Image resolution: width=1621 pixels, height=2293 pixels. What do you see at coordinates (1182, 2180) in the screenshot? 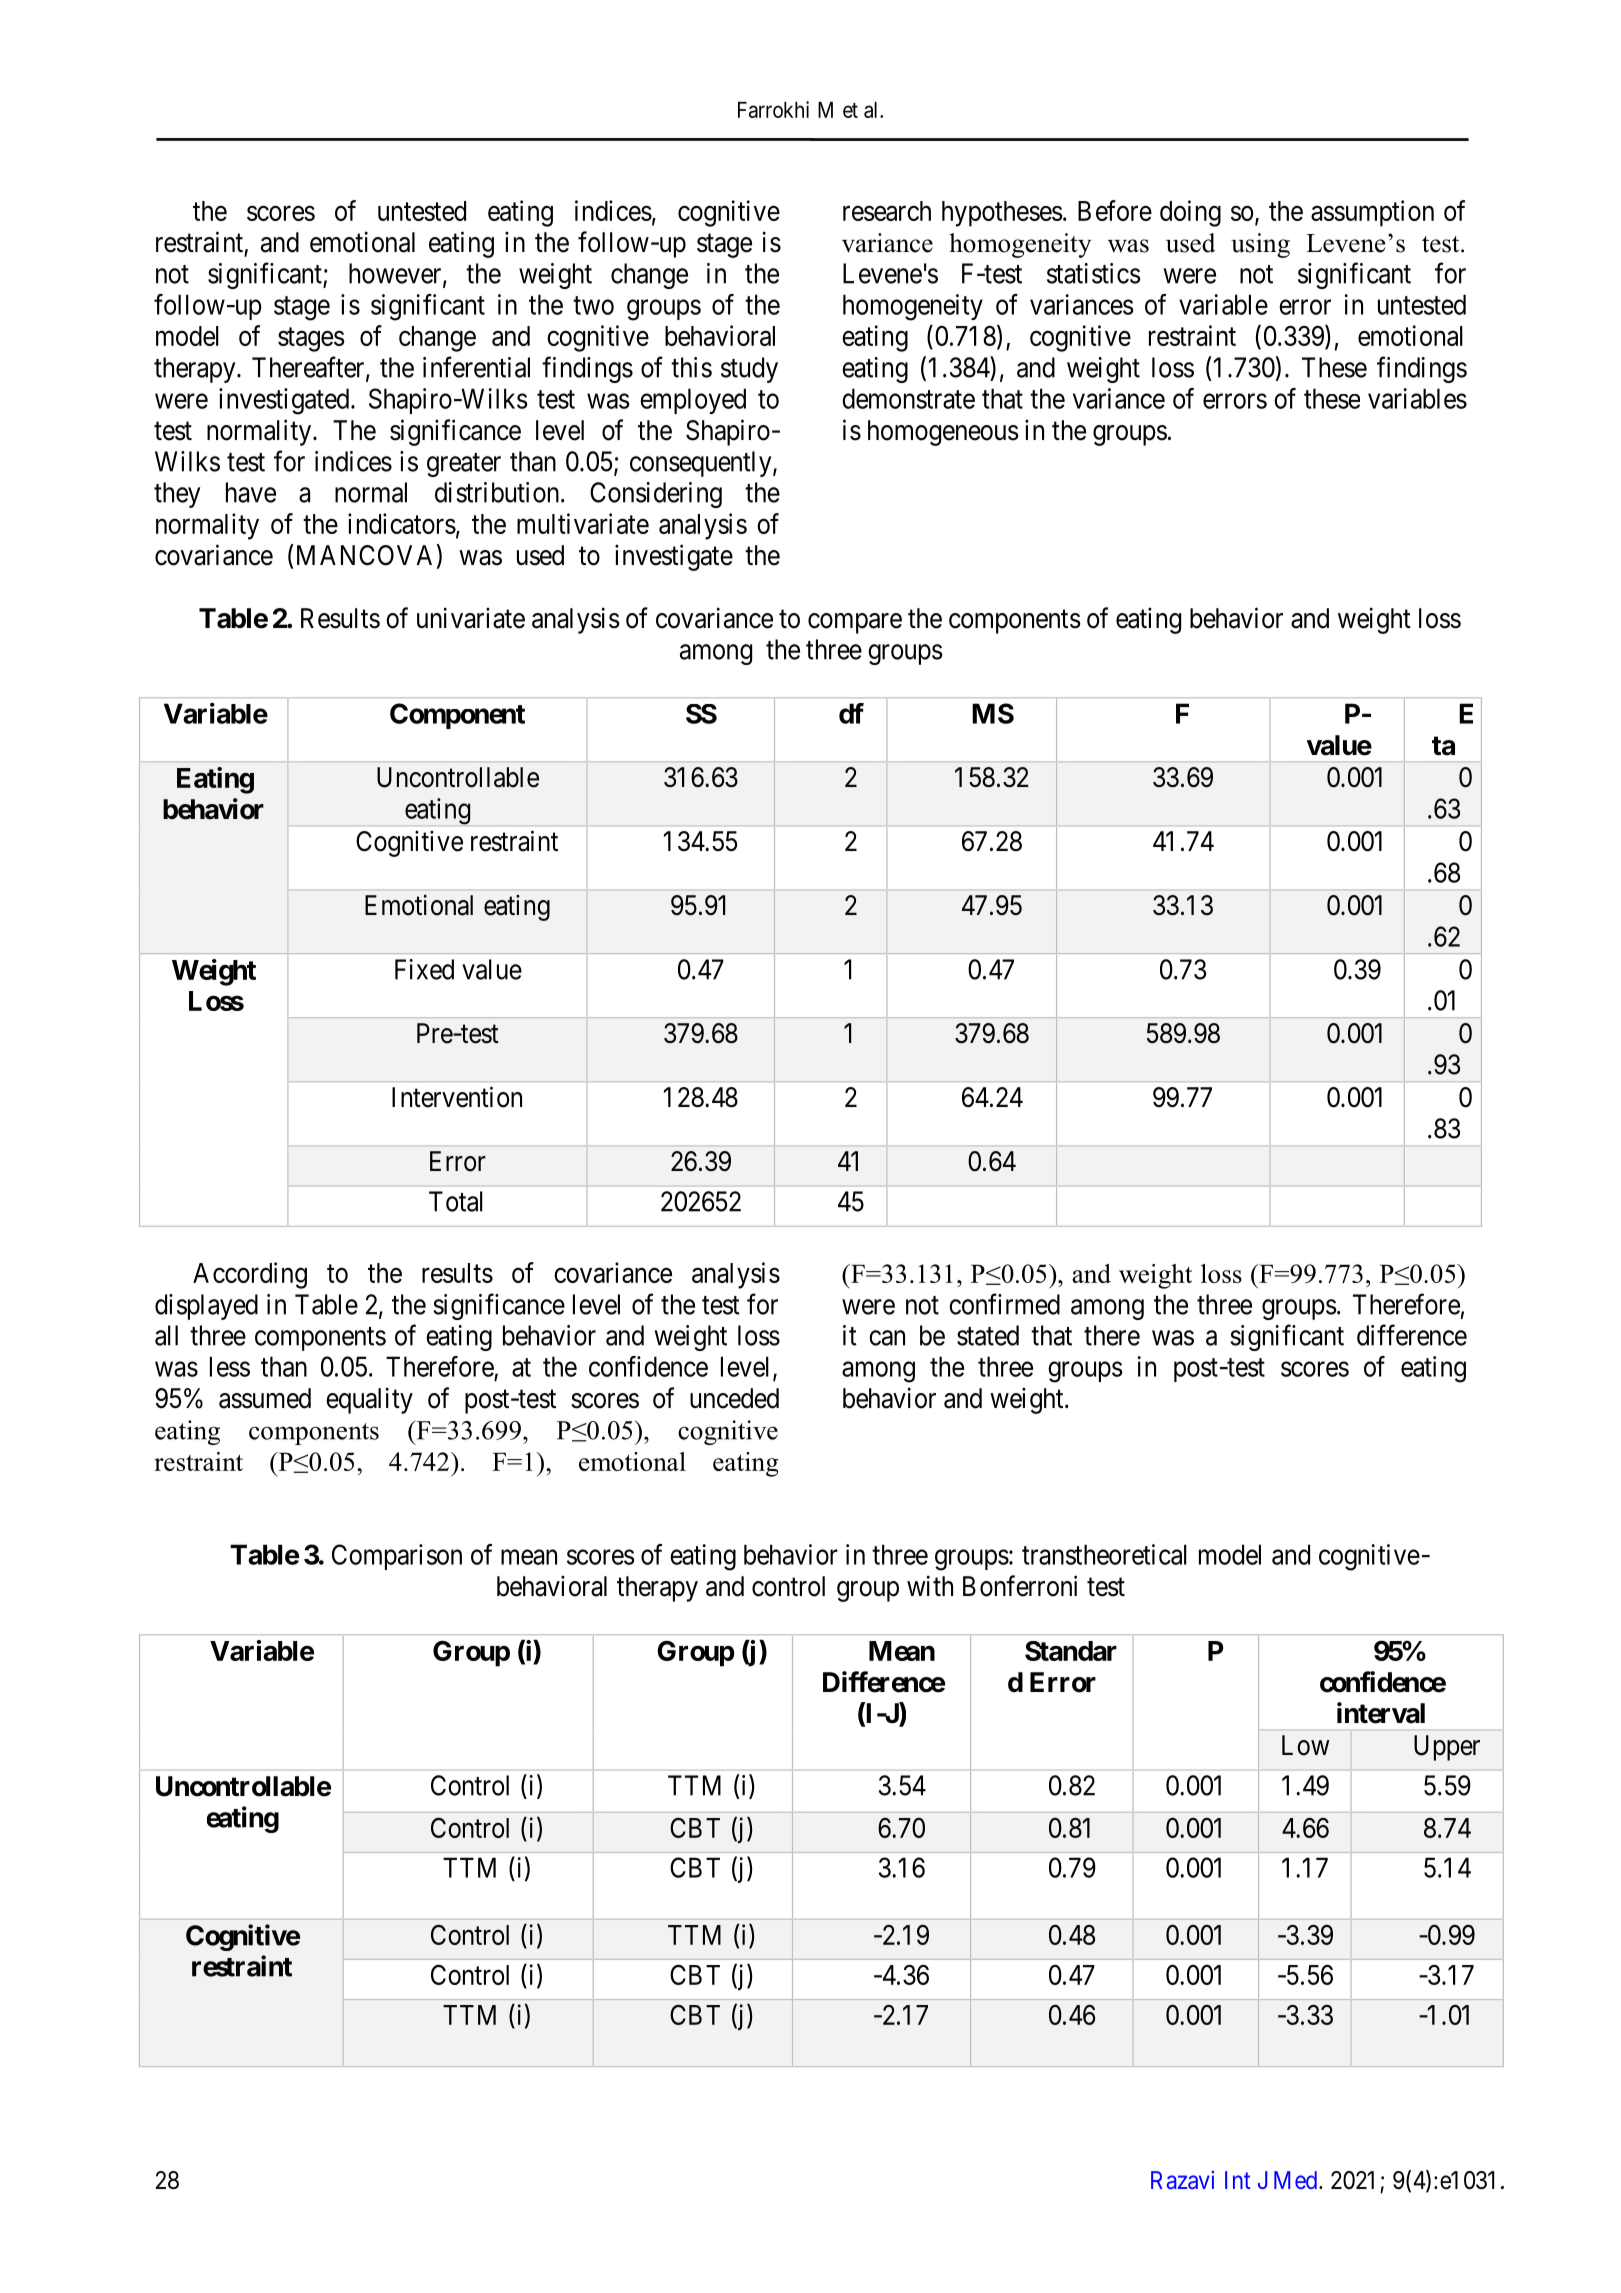
I see `Razavi` at bounding box center [1182, 2180].
